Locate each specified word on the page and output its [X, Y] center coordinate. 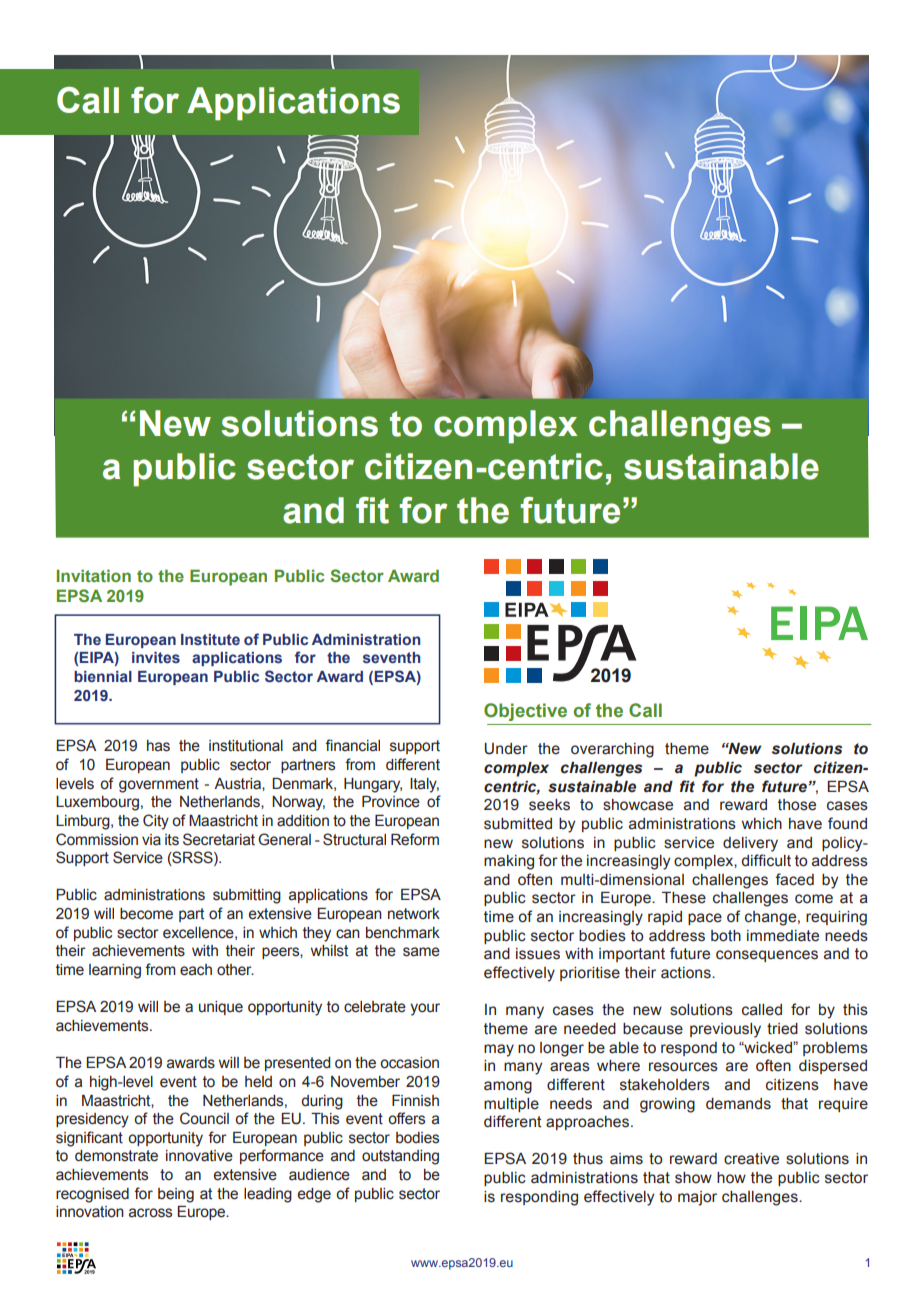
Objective [525, 712]
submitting [247, 896]
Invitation [94, 575]
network [414, 914]
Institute [210, 639]
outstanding [400, 1157]
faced [794, 879]
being [176, 1195]
